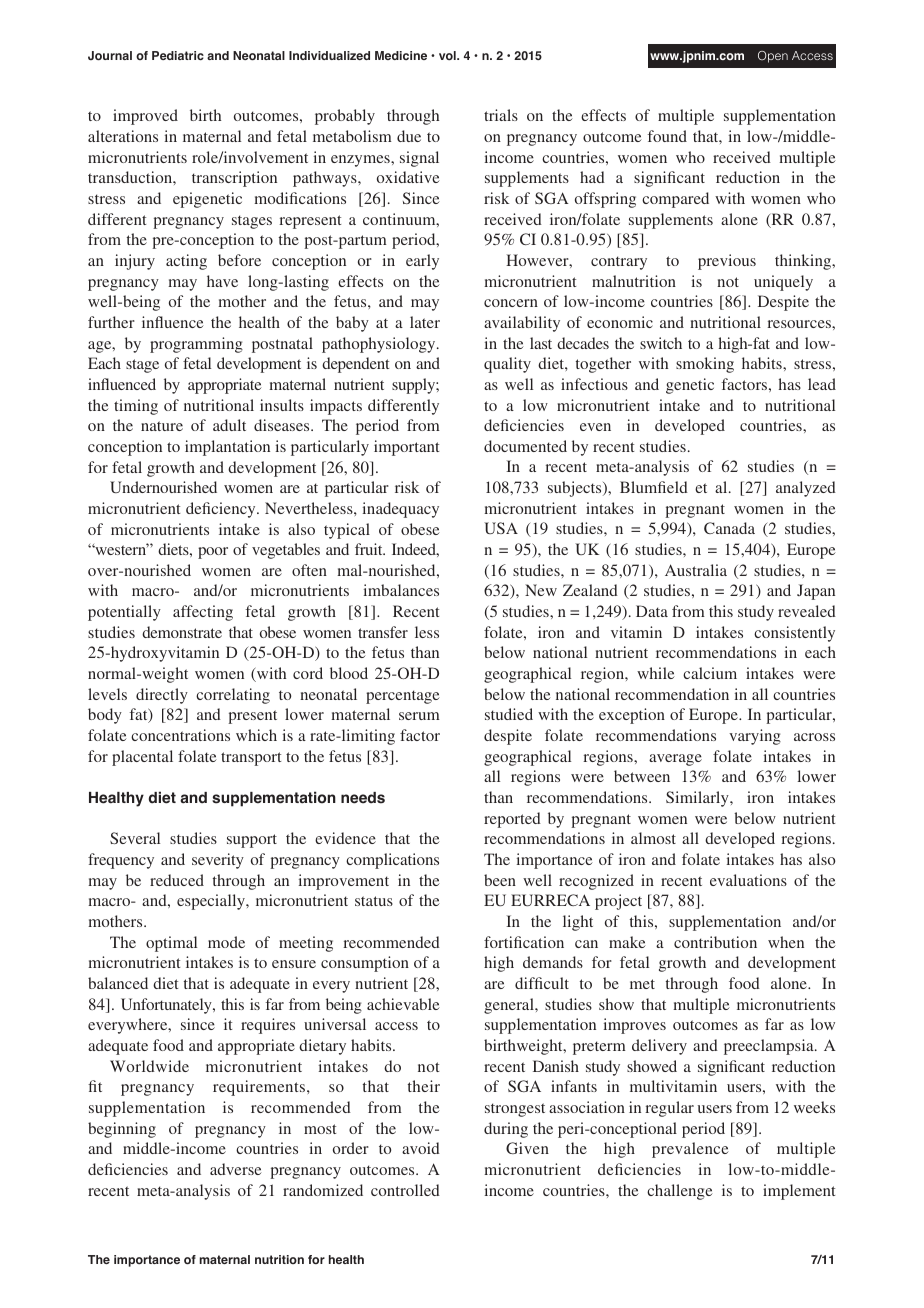 Image resolution: width=924 pixels, height=1308 pixels. Describe the element at coordinates (203, 613) in the image. I see `affecting` at that location.
